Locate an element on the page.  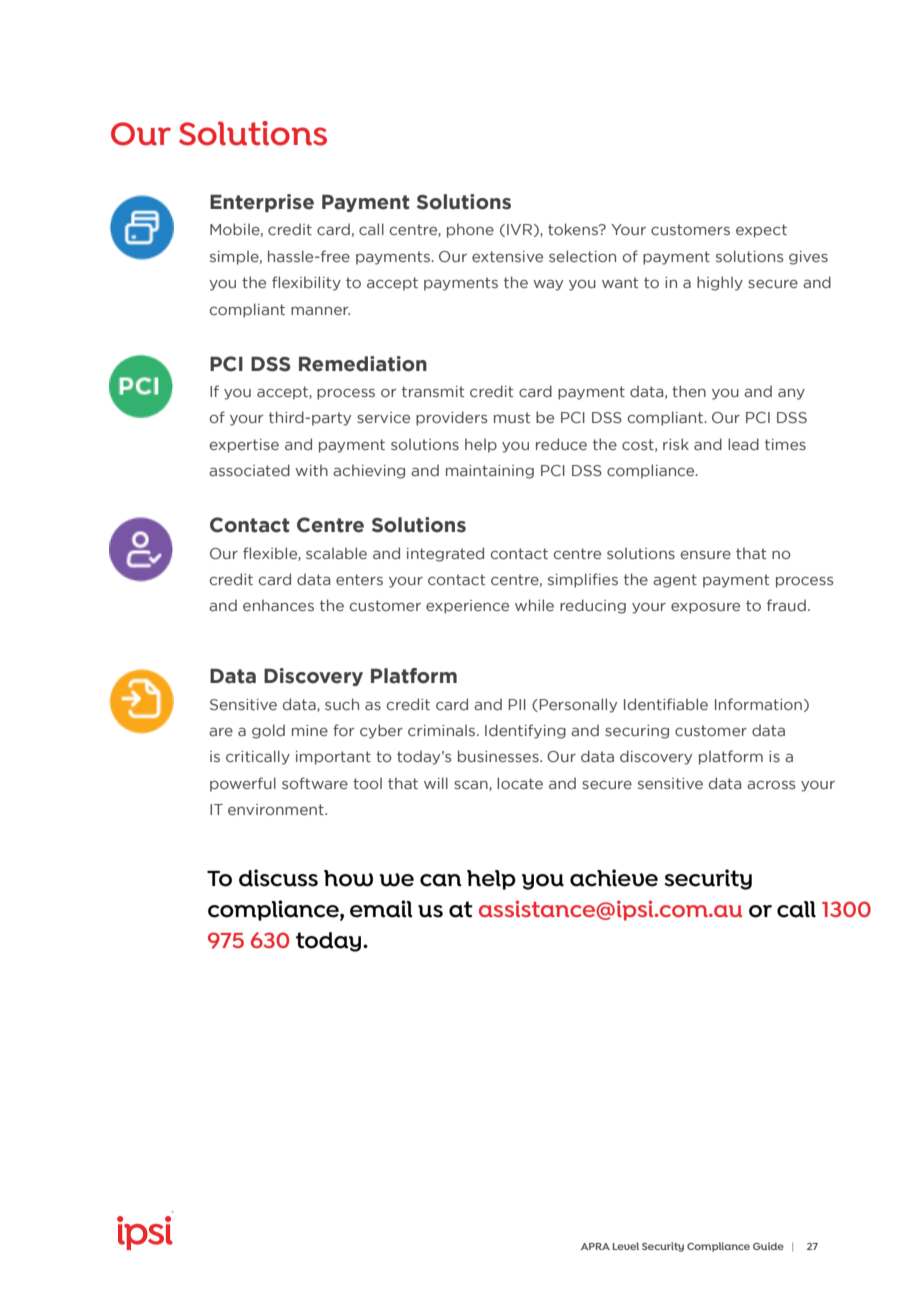
lead is located at coordinates (743, 444).
